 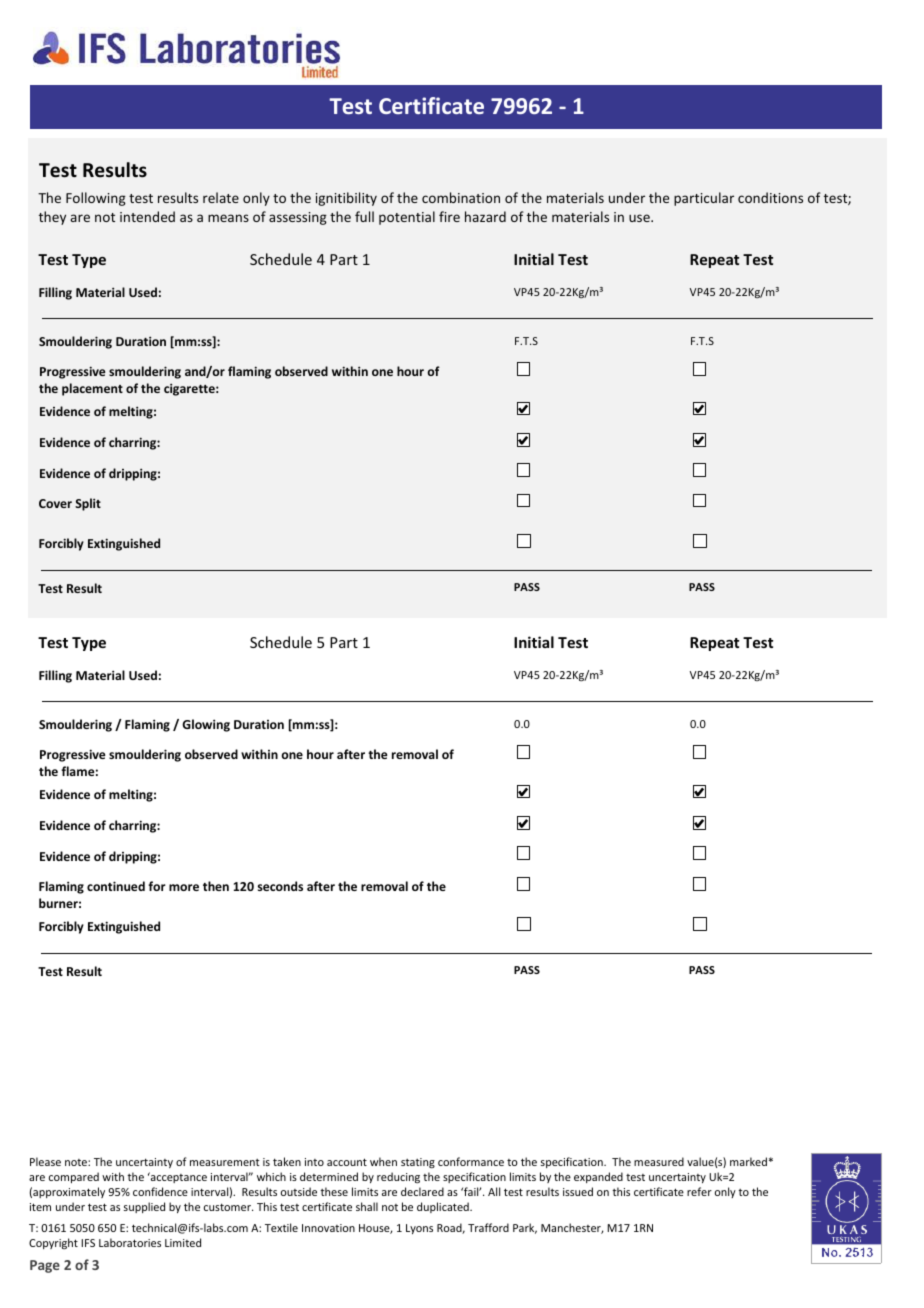 I want to click on seconds, so click(x=280, y=886).
